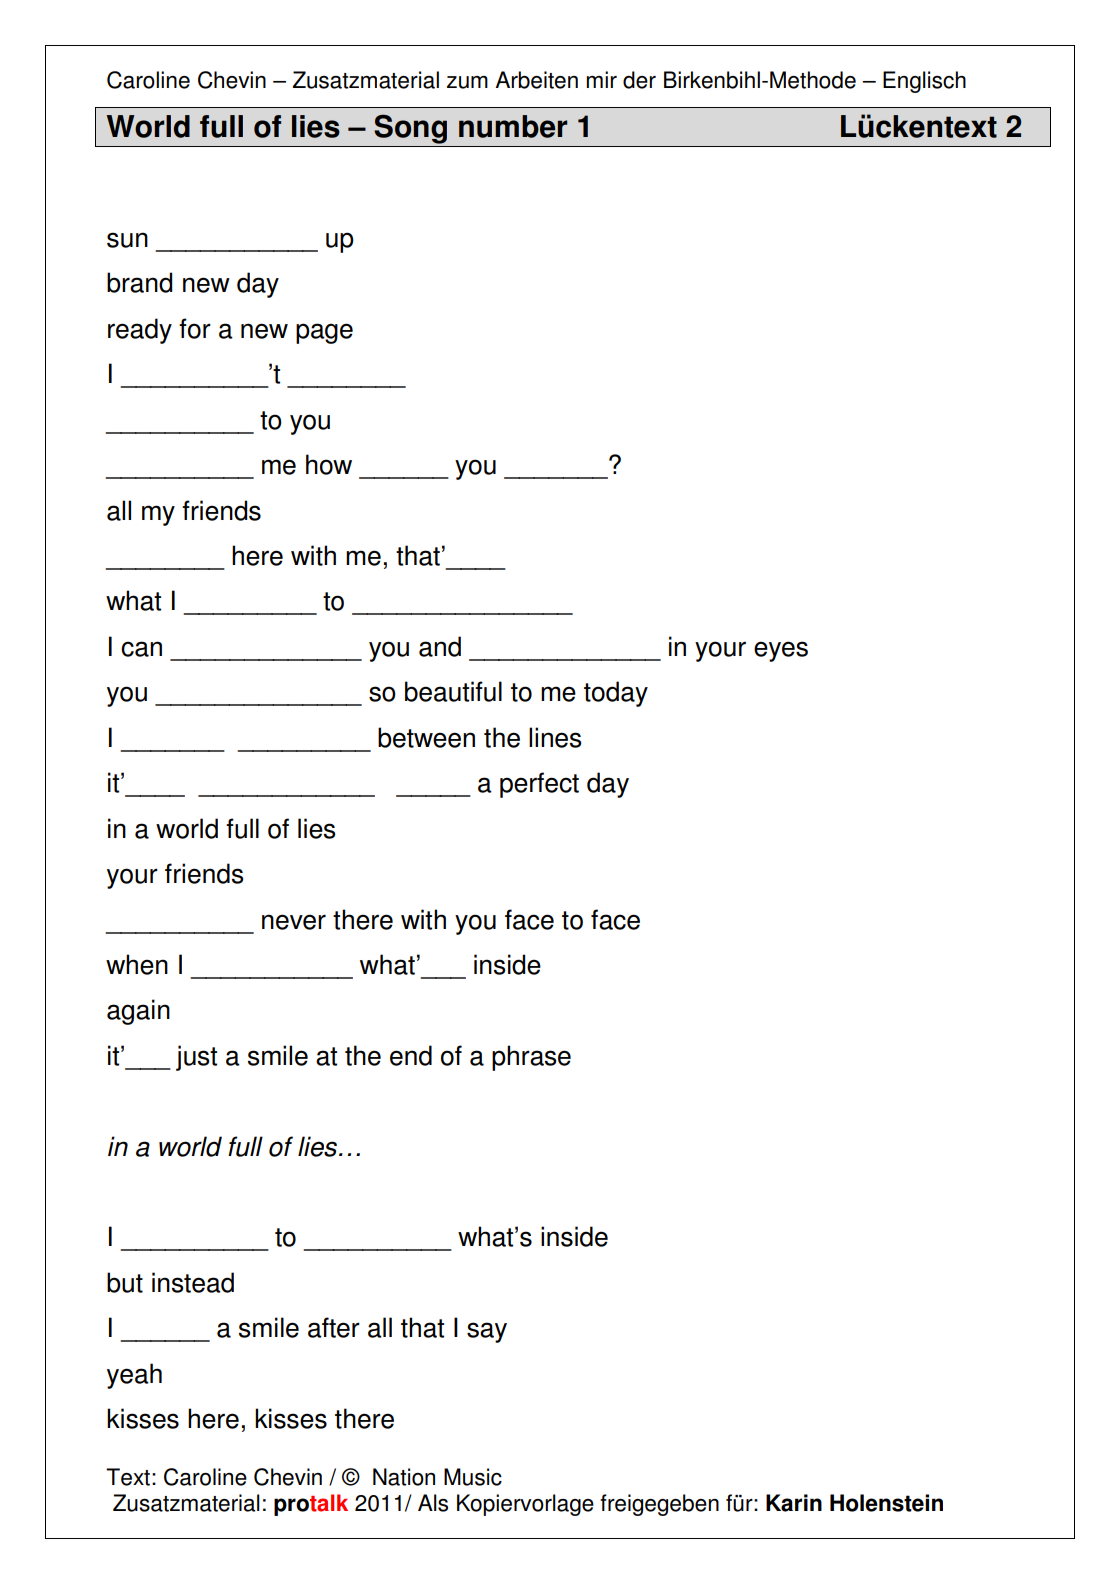 The image size is (1119, 1584). What do you see at coordinates (539, 785) in the screenshot?
I see `perfect` at bounding box center [539, 785].
